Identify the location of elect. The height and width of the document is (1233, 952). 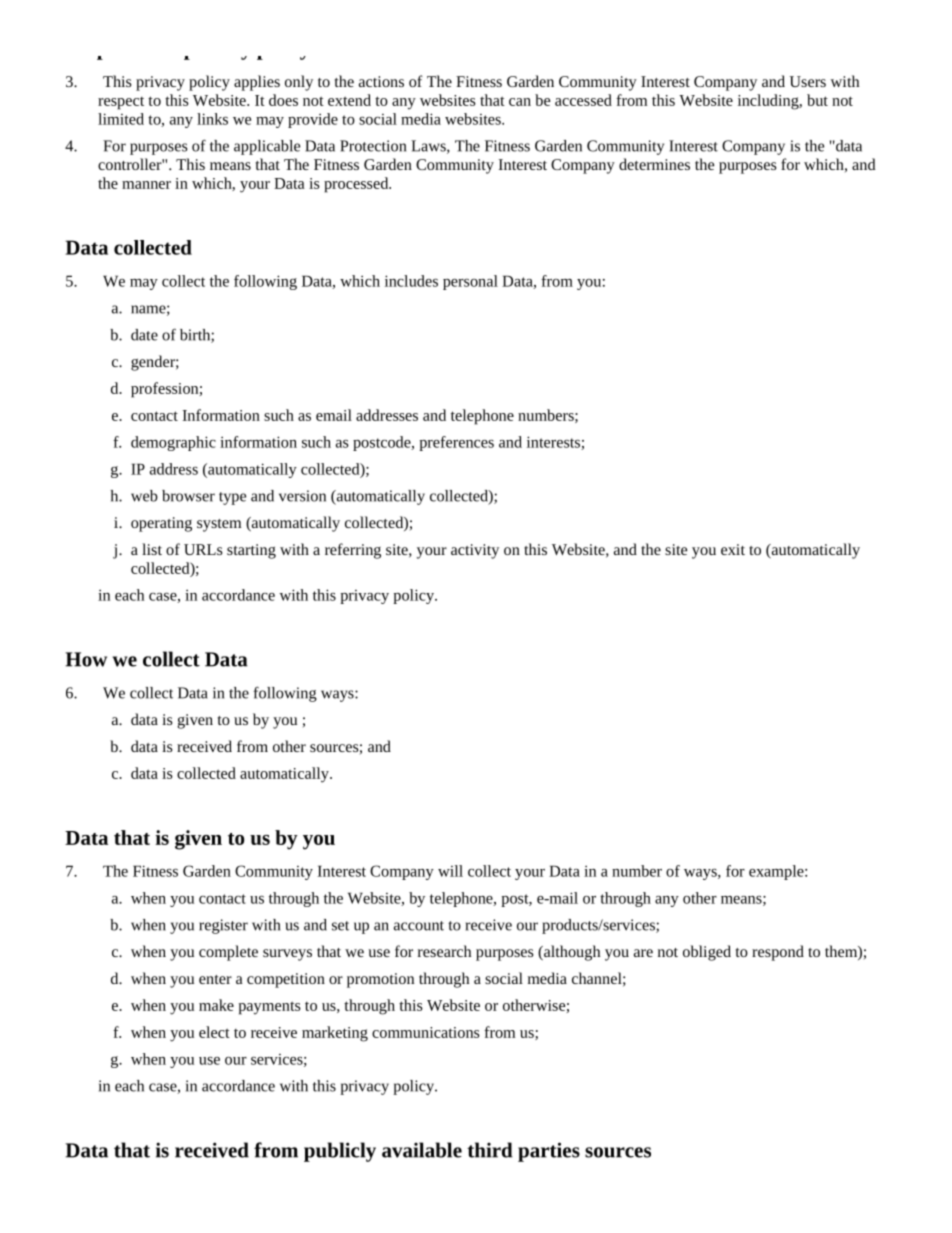
(214, 1032).
